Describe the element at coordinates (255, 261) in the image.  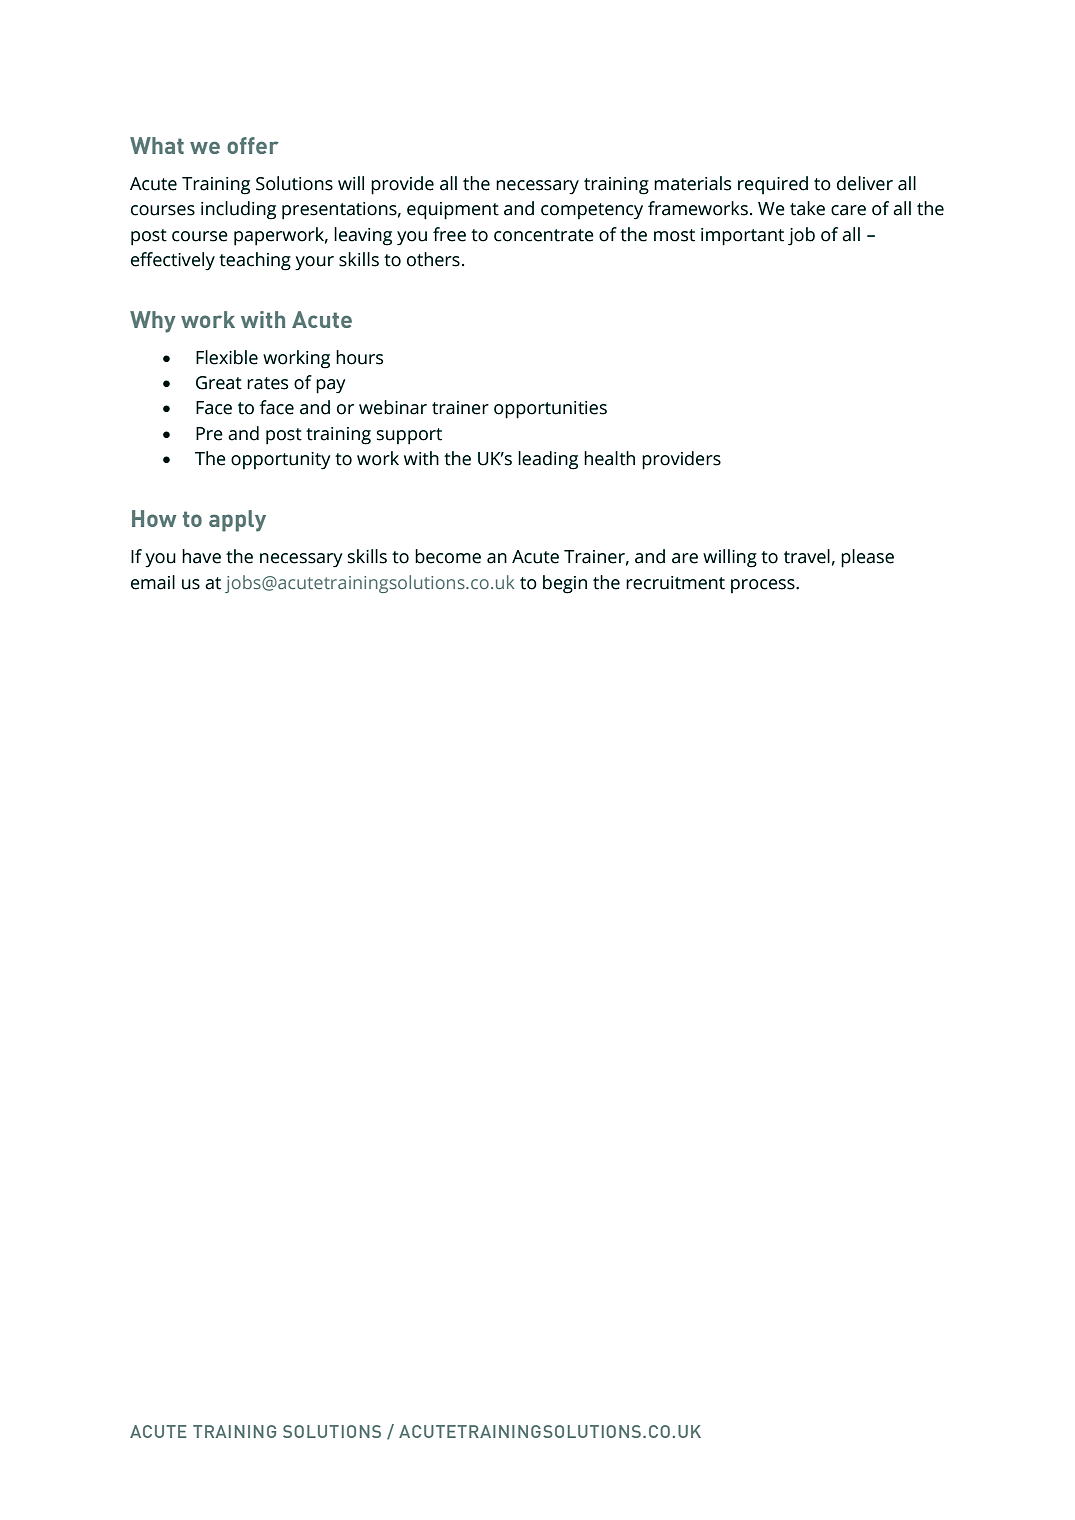
I see `teaching` at that location.
